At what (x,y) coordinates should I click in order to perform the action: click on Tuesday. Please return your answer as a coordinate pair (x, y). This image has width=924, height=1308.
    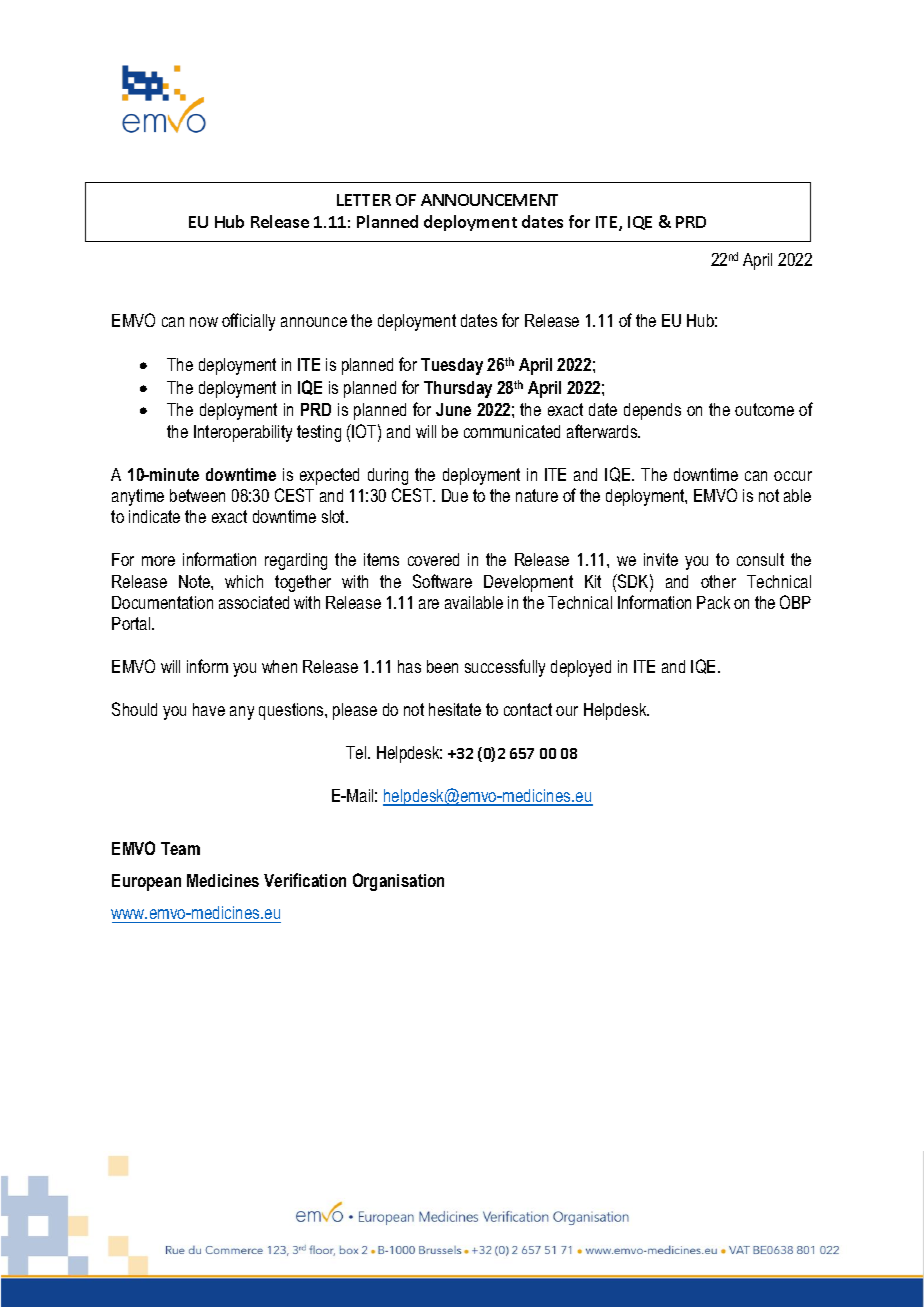
    Looking at the image, I should click on (452, 366).
